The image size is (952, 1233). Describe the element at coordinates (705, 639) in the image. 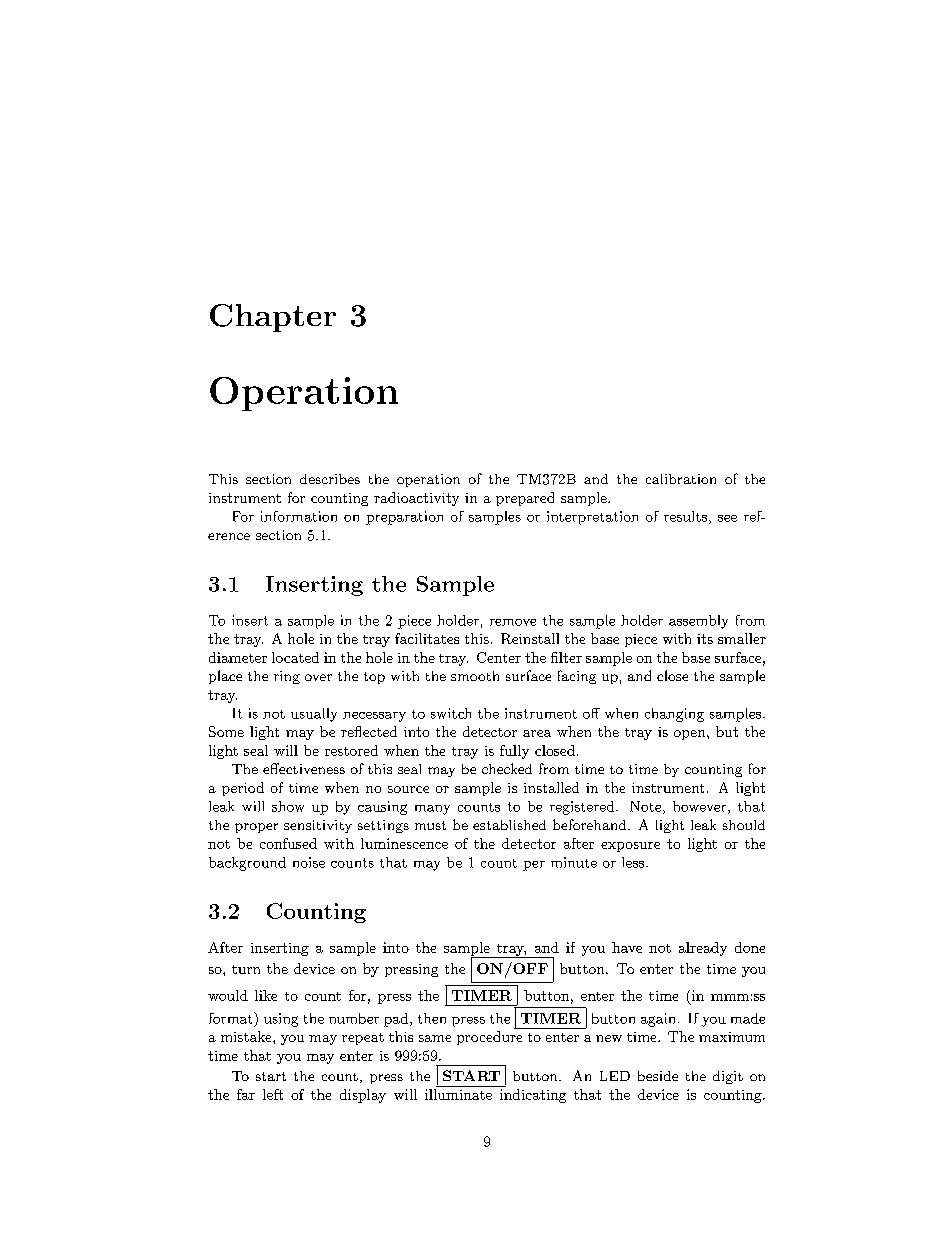

I see `its` at that location.
